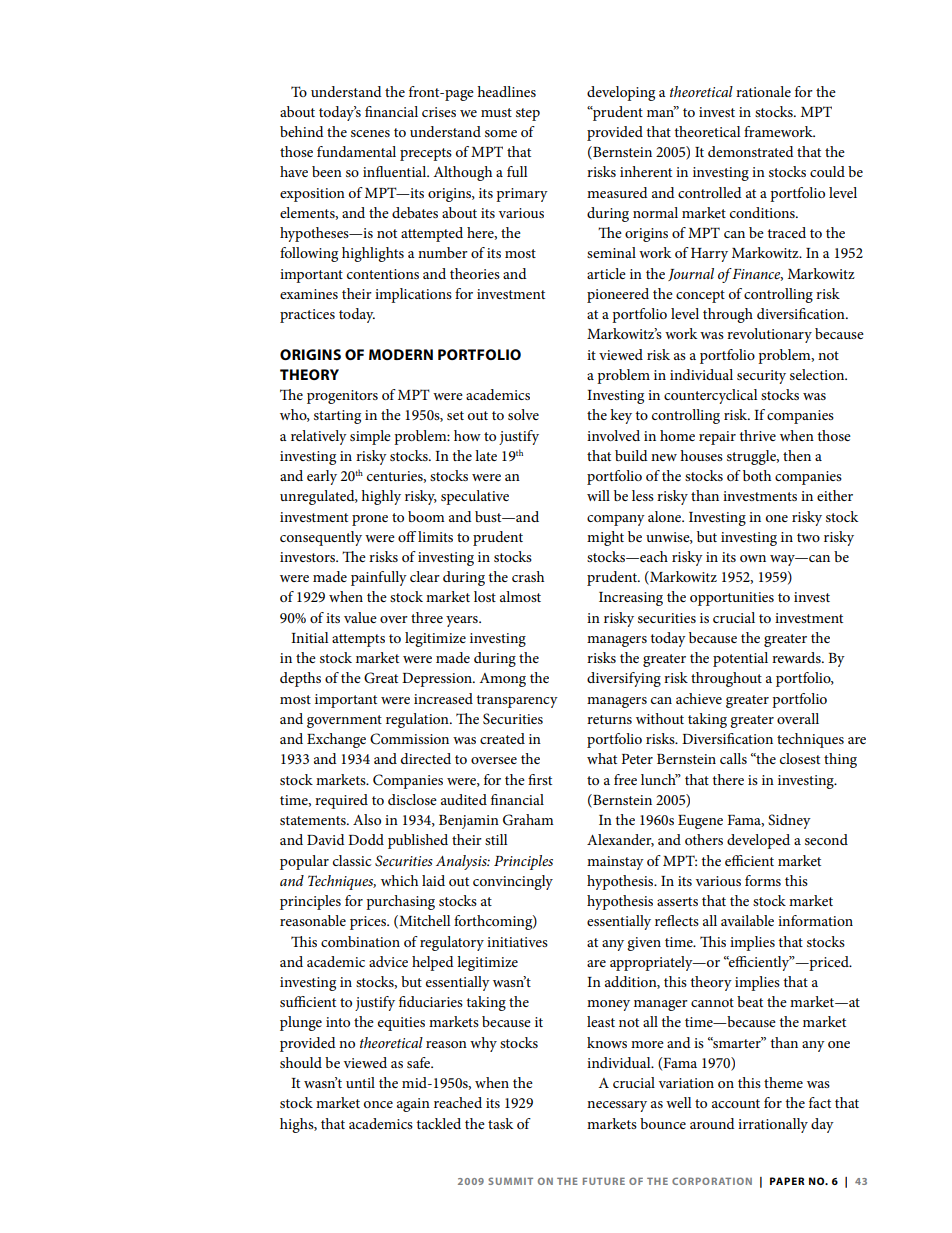 This screenshot has height=1233, width=952. I want to click on scenes, so click(370, 133).
